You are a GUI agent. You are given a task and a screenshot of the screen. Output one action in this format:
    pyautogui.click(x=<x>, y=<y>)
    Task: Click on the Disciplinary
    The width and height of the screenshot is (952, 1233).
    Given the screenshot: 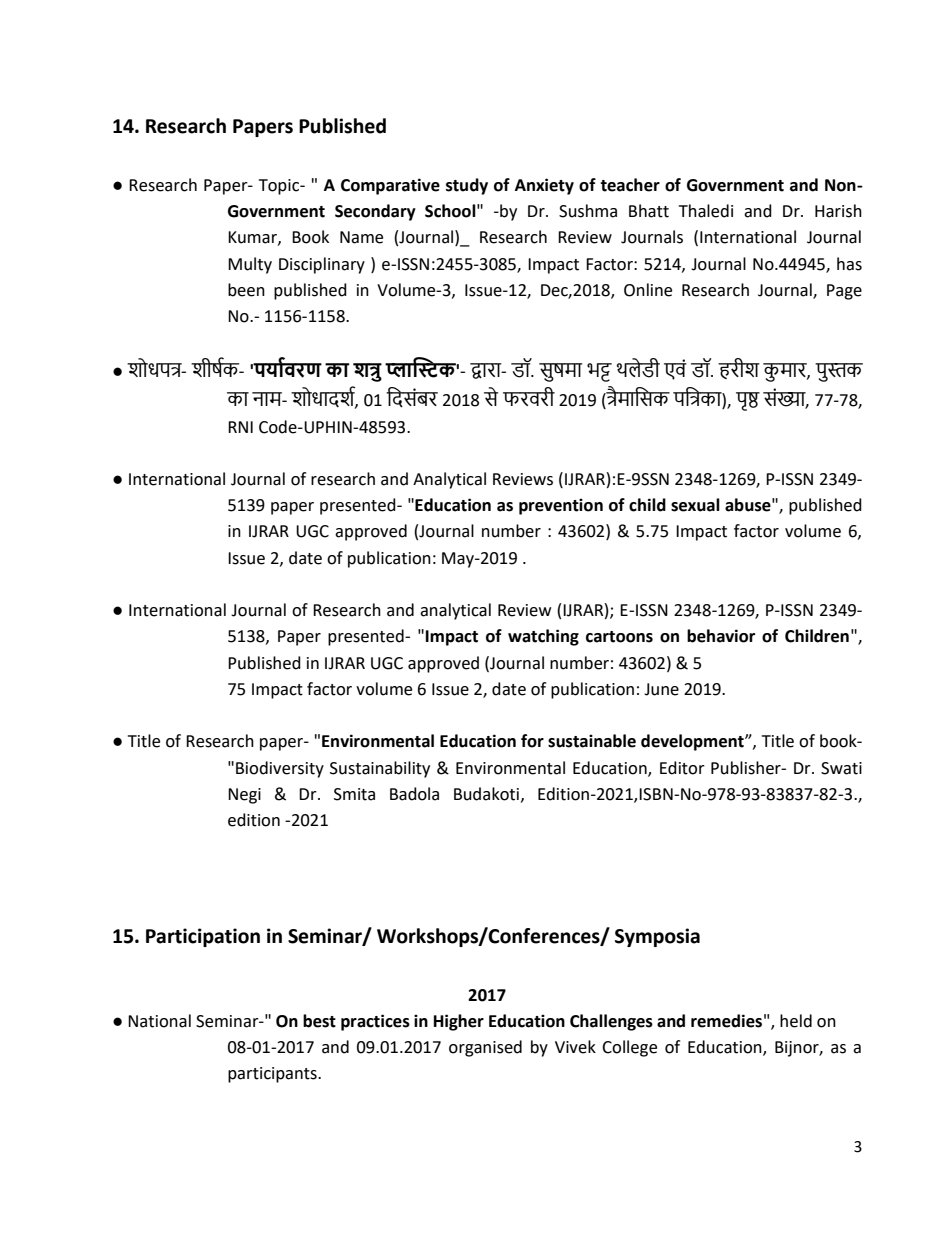 What is the action you would take?
    pyautogui.click(x=322, y=265)
